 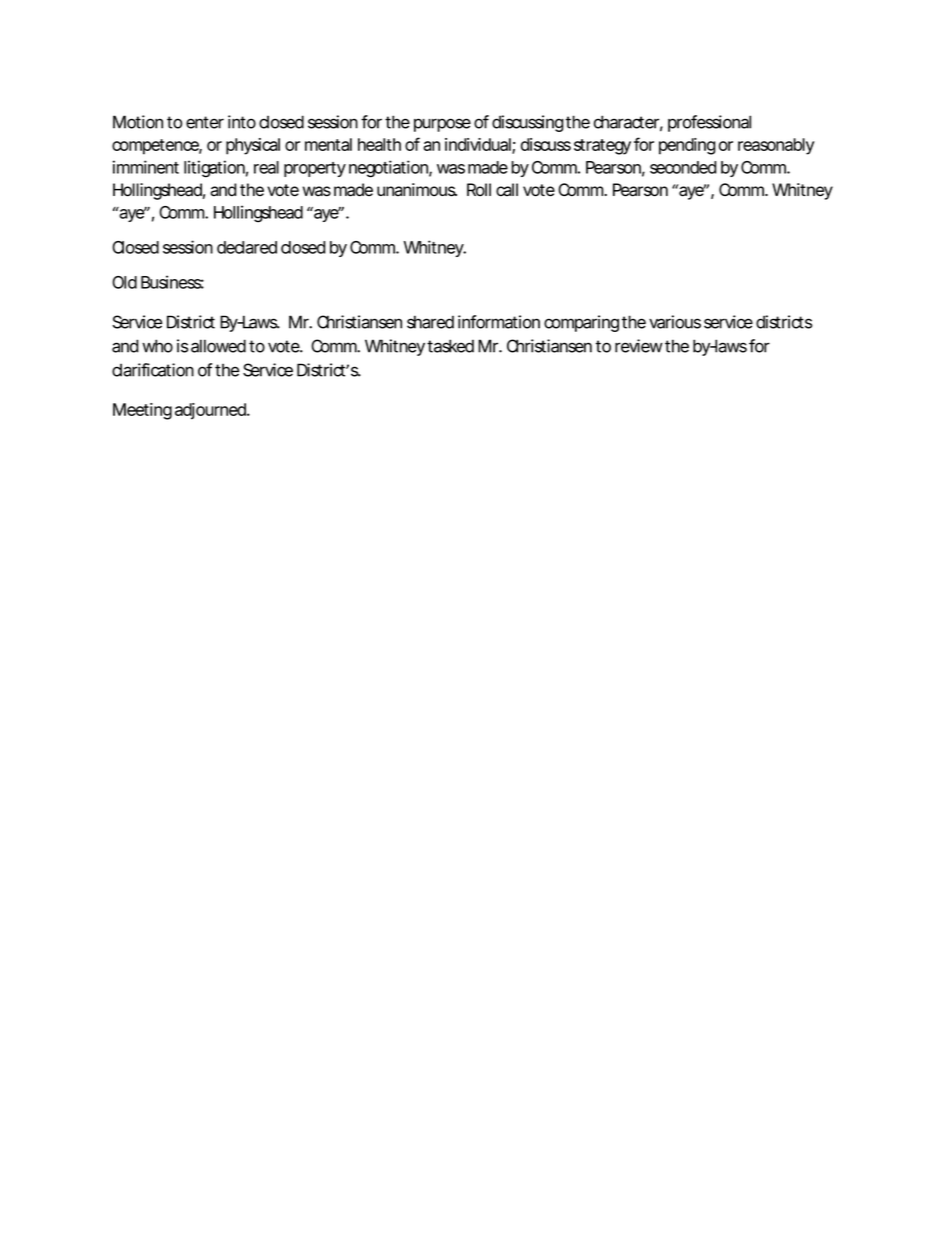 I want to click on purpose, so click(x=442, y=125).
